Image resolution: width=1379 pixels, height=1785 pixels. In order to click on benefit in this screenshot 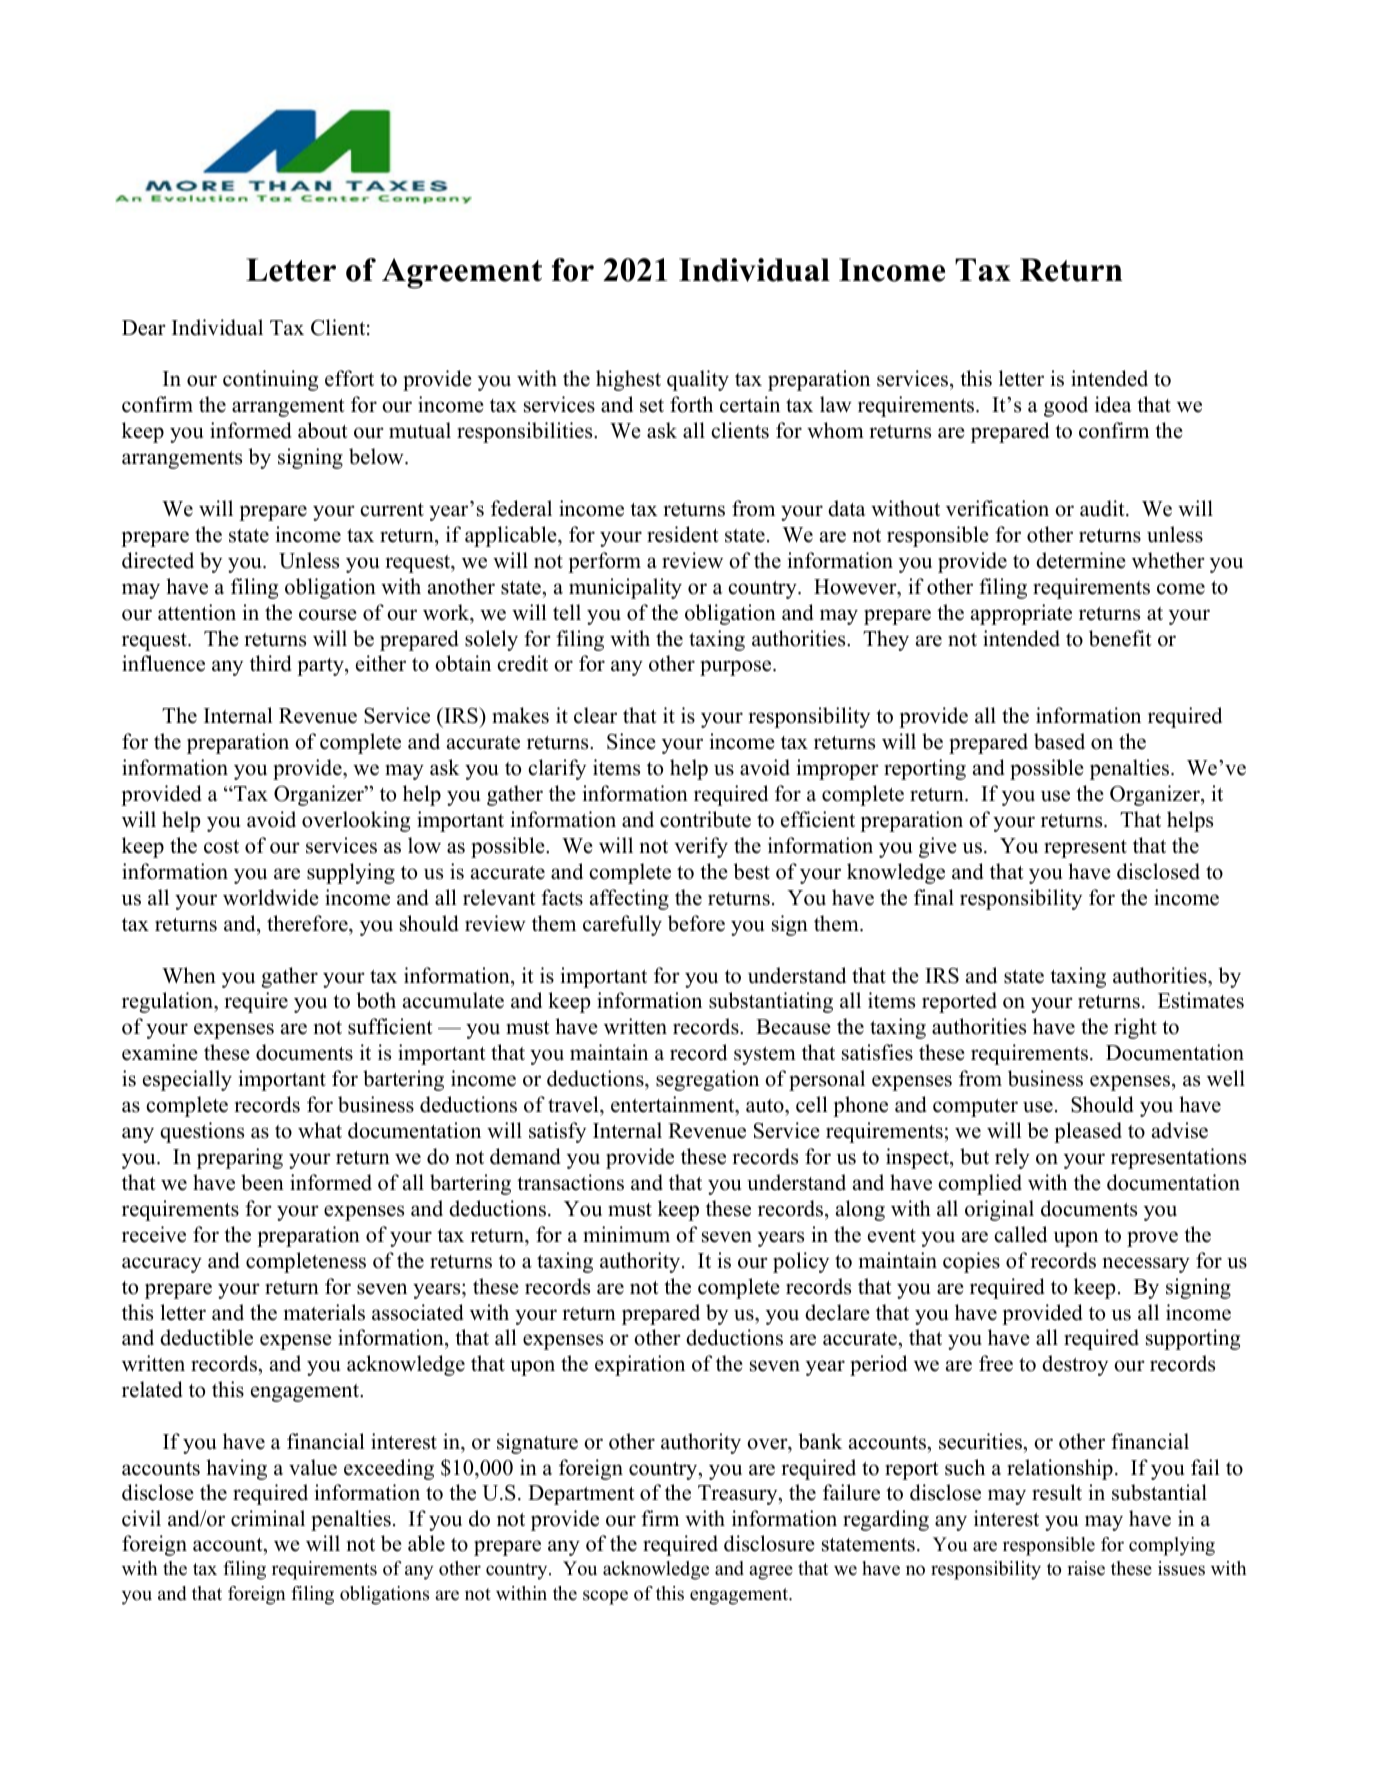, I will do `click(1120, 638)`.
